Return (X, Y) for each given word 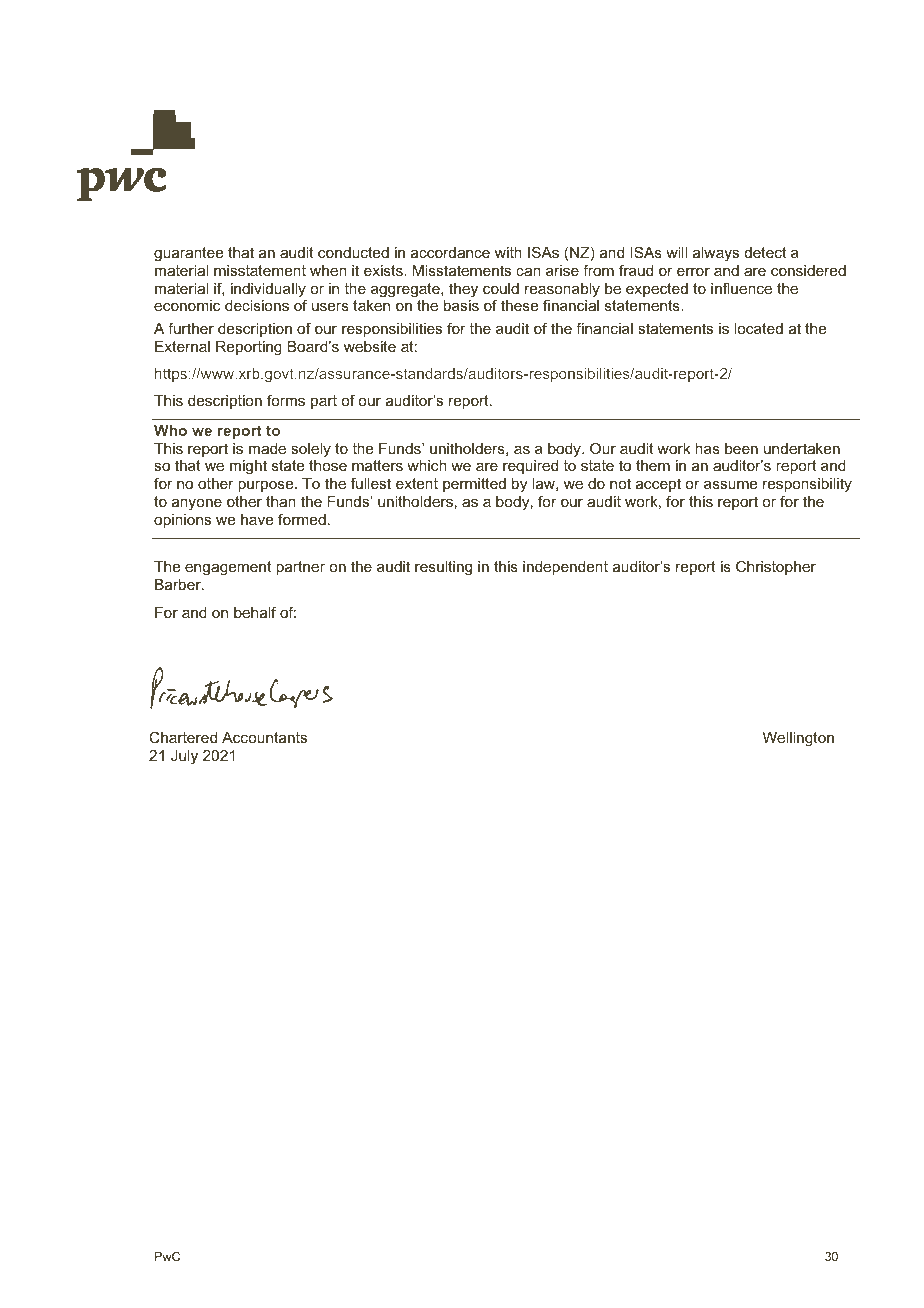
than (281, 501)
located (758, 328)
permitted (474, 485)
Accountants (264, 737)
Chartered (183, 737)
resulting (443, 568)
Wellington (798, 739)
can (528, 272)
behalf (255, 612)
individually (268, 291)
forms (286, 400)
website (370, 346)
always (716, 254)
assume (730, 485)
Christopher (776, 567)
